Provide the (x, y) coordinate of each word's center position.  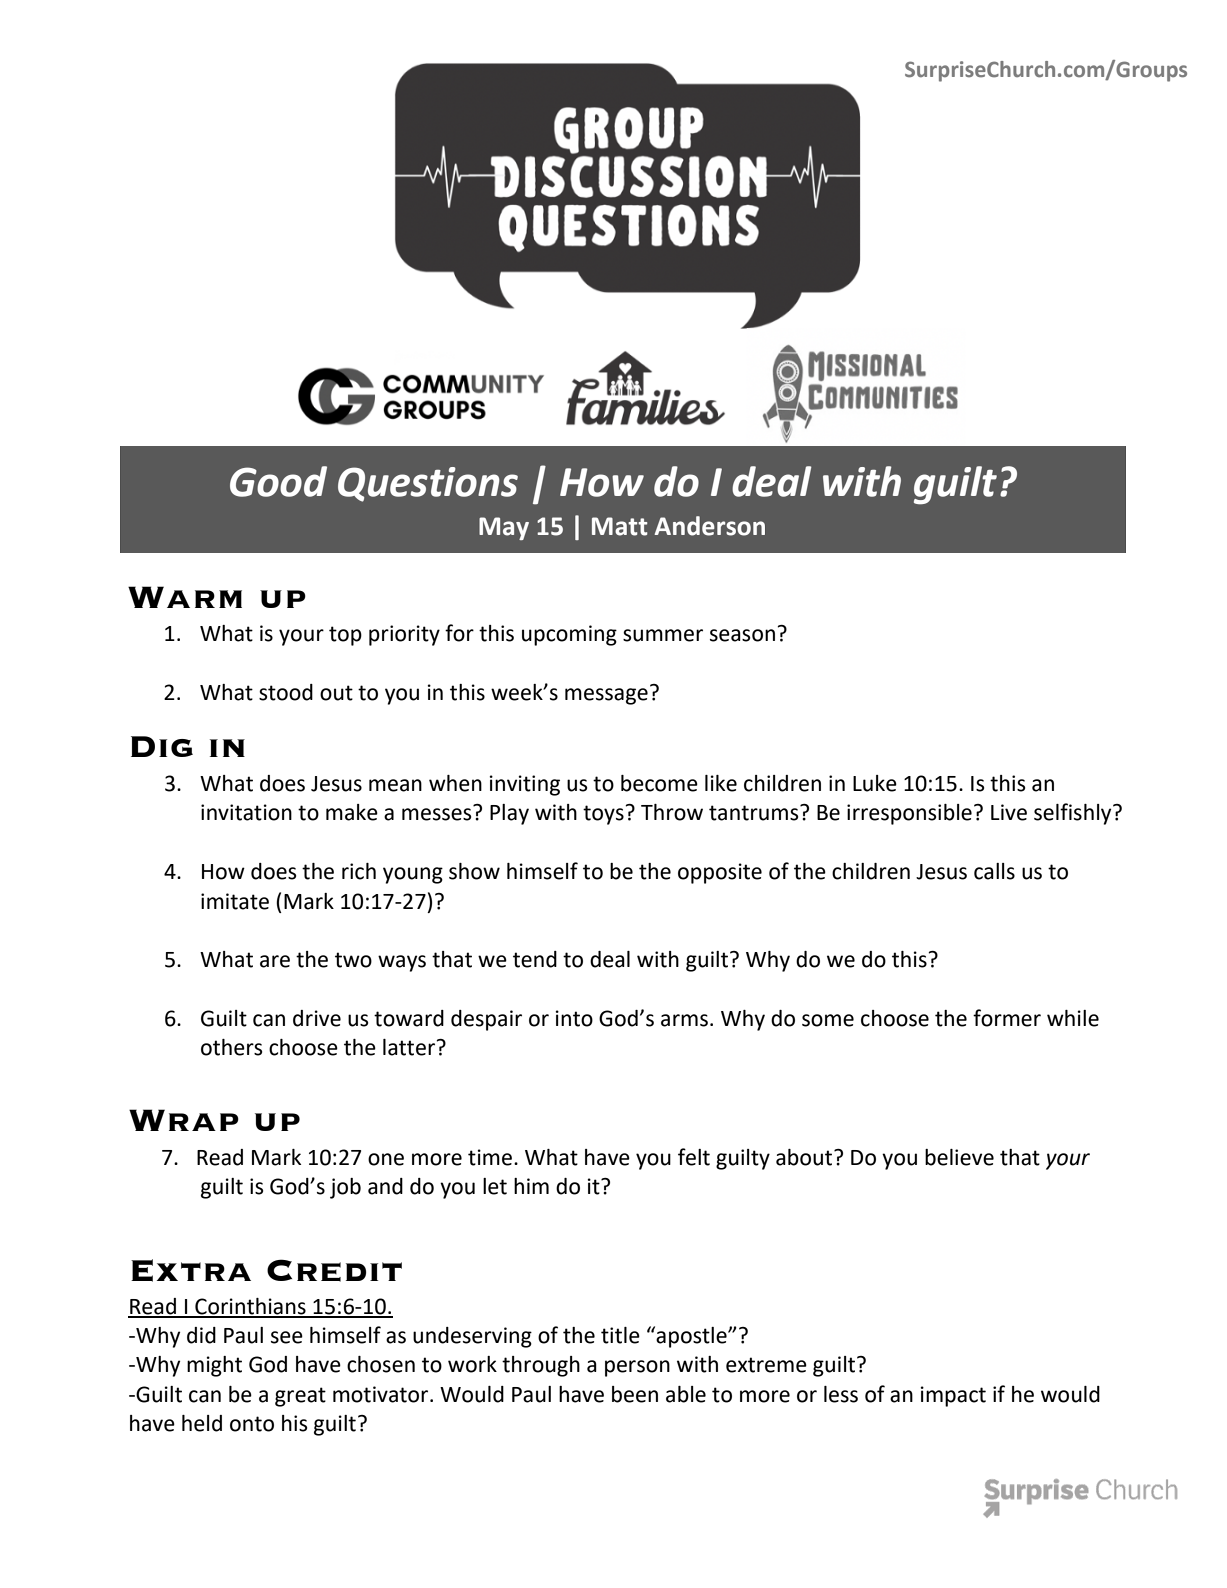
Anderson (709, 526)
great (300, 1397)
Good (278, 481)
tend (535, 959)
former (1007, 1018)
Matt (620, 526)
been (635, 1394)
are (275, 961)
